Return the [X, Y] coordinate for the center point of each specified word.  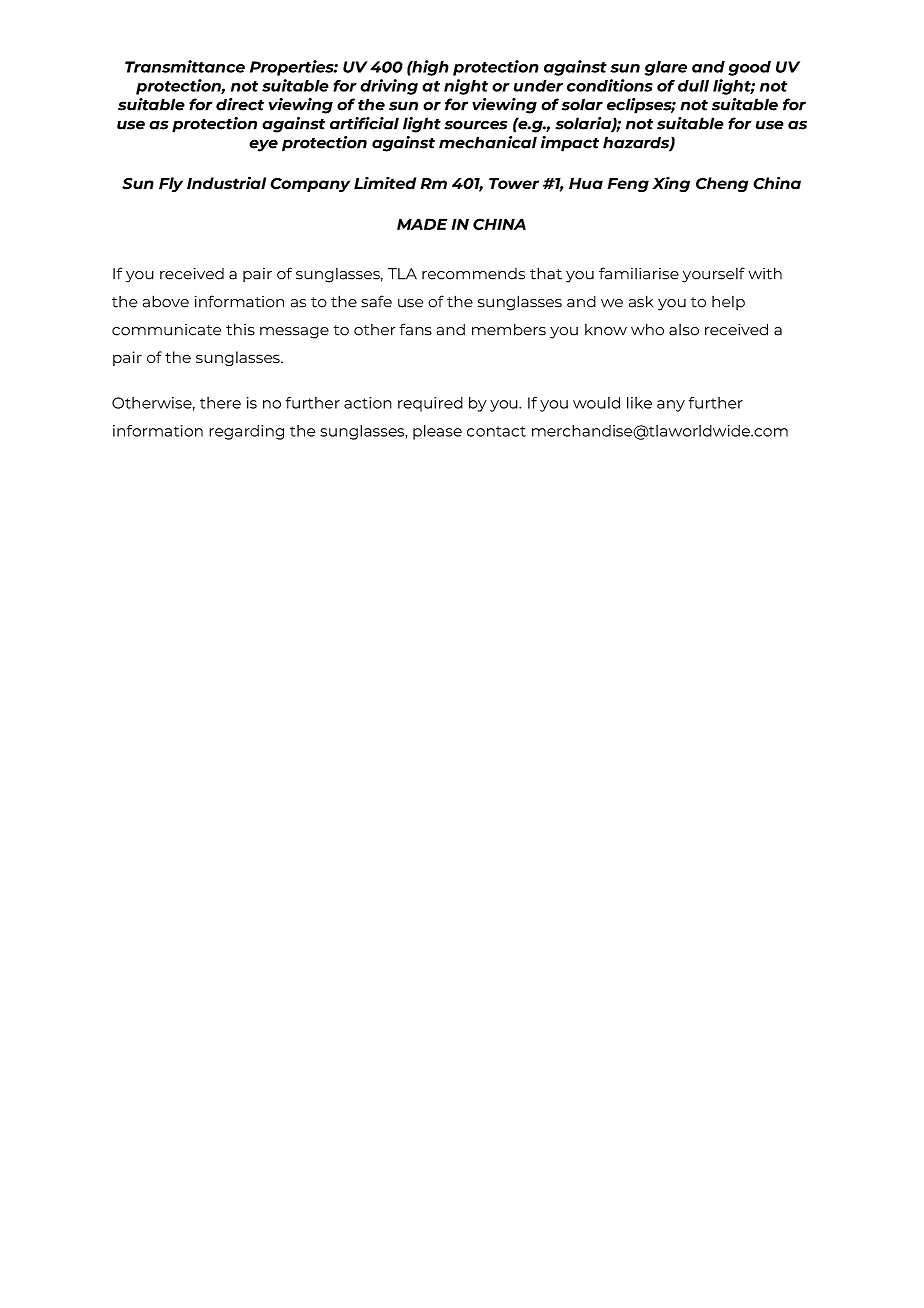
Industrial [226, 182]
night [466, 87]
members [509, 329]
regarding [246, 432]
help [728, 303]
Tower [514, 183]
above [166, 301]
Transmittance [185, 66]
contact [496, 431]
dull [693, 86]
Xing [671, 184]
